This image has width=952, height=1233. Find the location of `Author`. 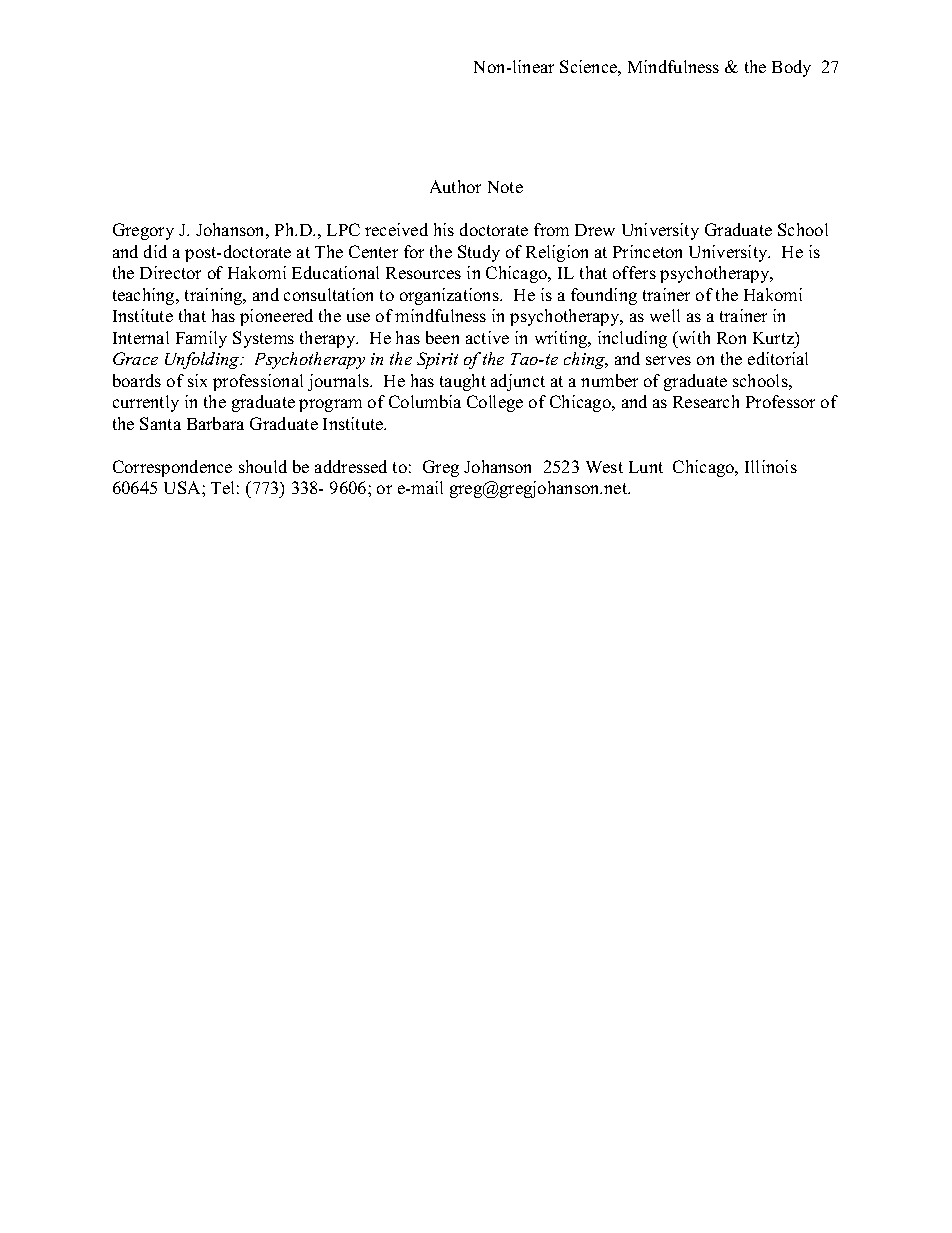

Author is located at coordinates (455, 186).
